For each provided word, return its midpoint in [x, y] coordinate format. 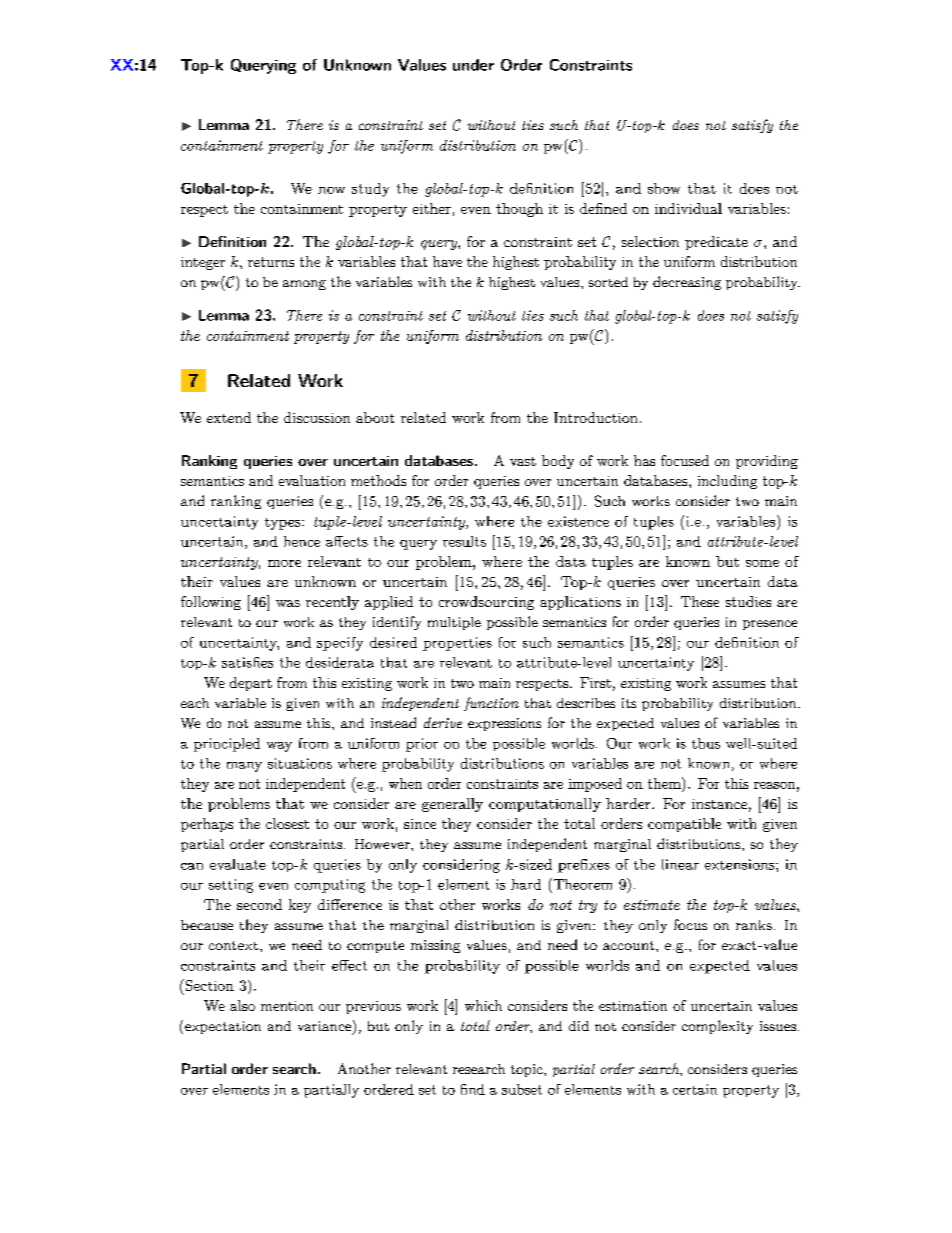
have [447, 261]
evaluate [238, 864]
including [727, 482]
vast [523, 461]
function [491, 704]
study [370, 190]
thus [706, 743]
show [664, 188]
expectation [223, 1027]
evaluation [312, 480]
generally [452, 805]
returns [271, 262]
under [473, 65]
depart [251, 684]
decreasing [687, 283]
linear [680, 864]
